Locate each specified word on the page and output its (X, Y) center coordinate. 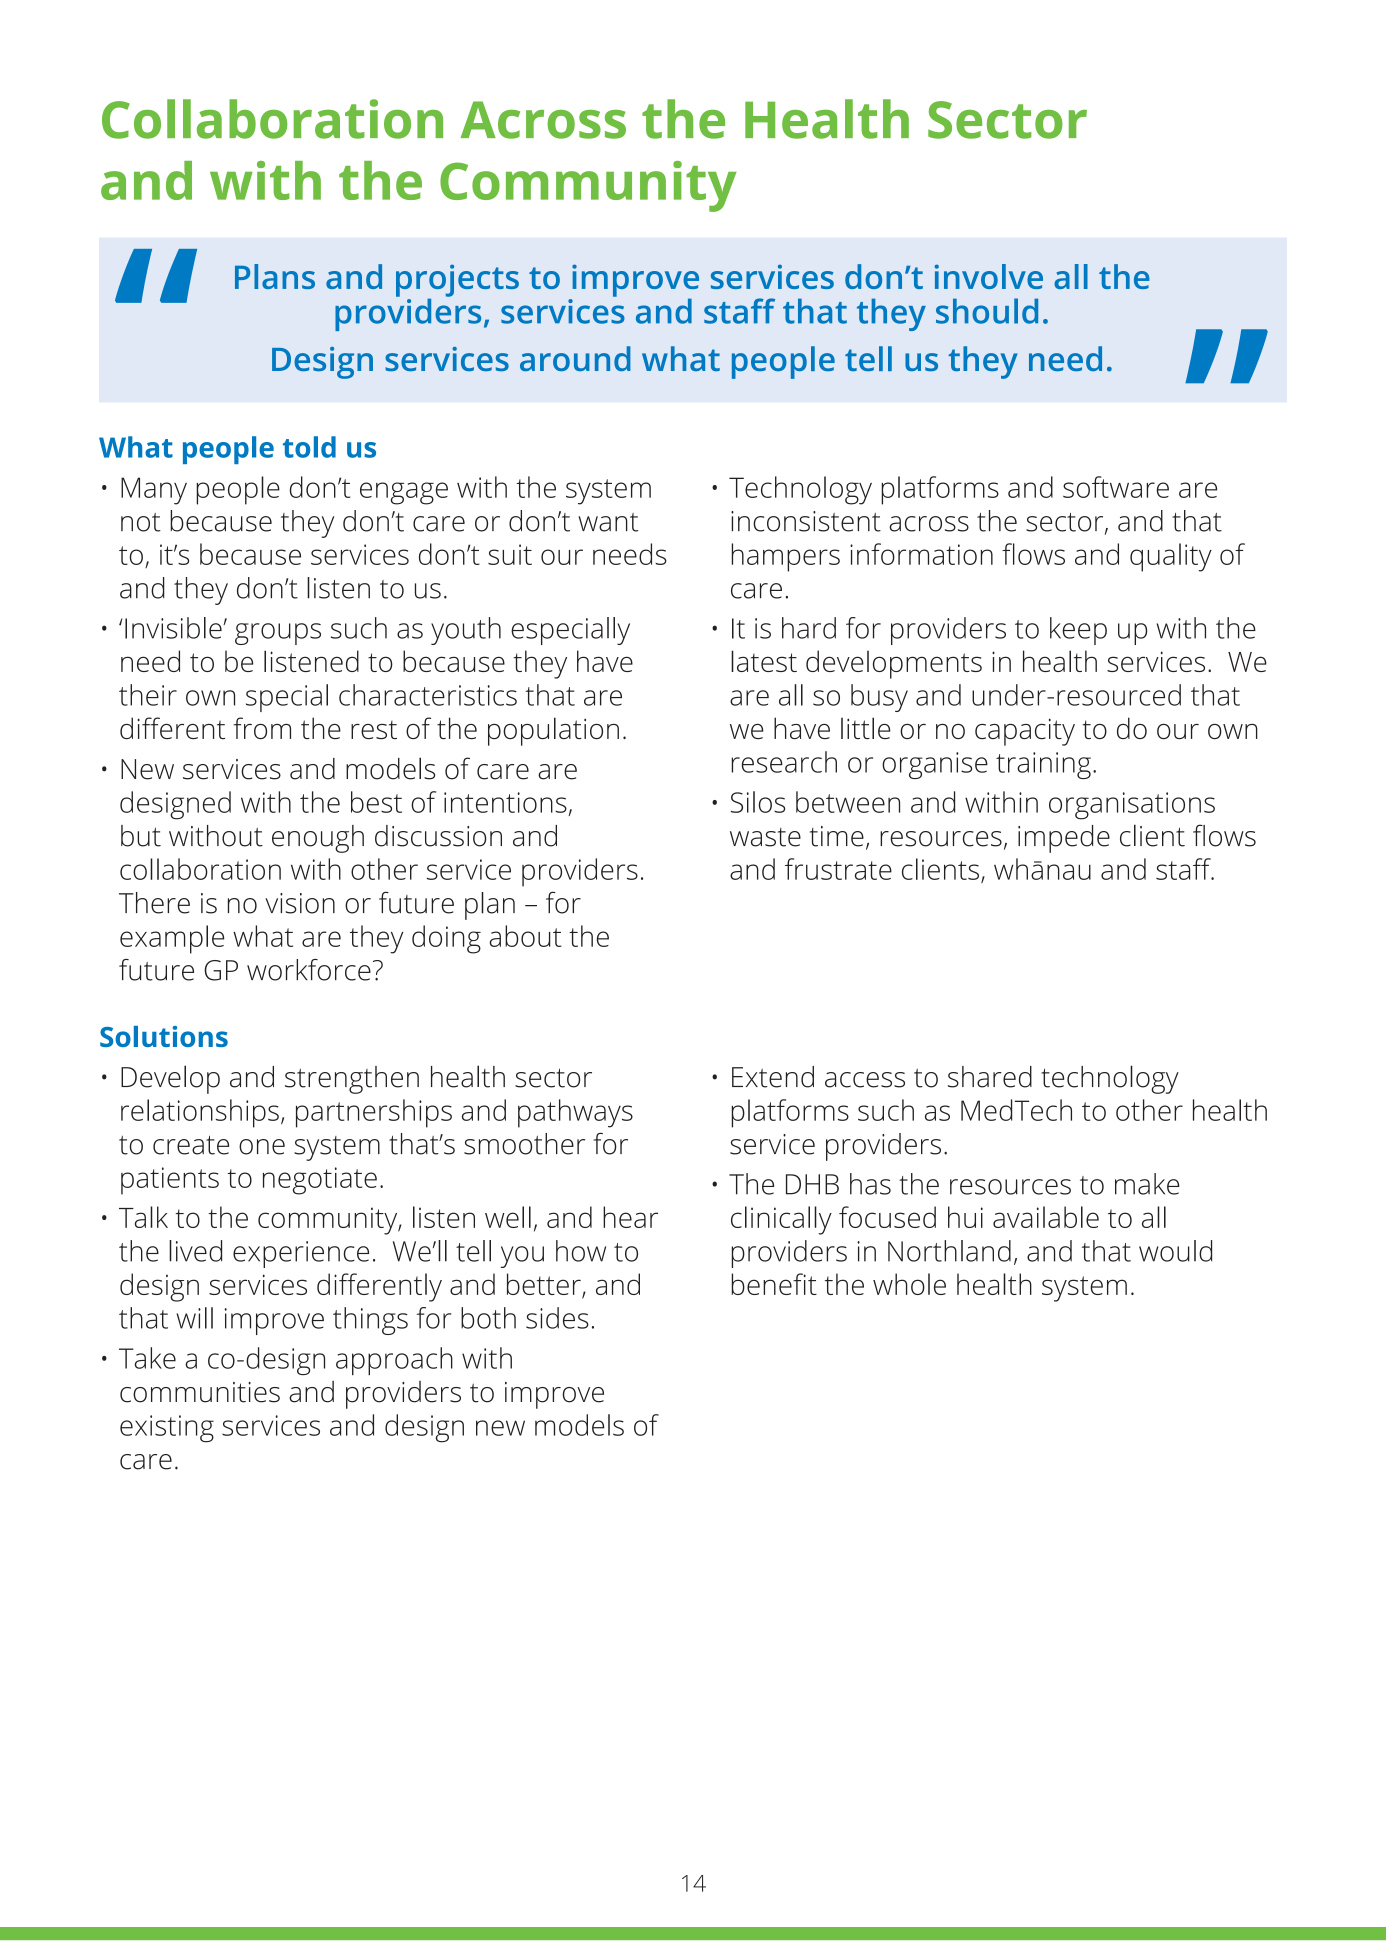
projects (457, 281)
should (987, 311)
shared (990, 1077)
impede (1064, 839)
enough (318, 839)
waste (765, 837)
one (262, 1147)
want (608, 522)
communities (200, 1392)
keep (1078, 631)
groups (278, 634)
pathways (575, 1113)
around (575, 358)
